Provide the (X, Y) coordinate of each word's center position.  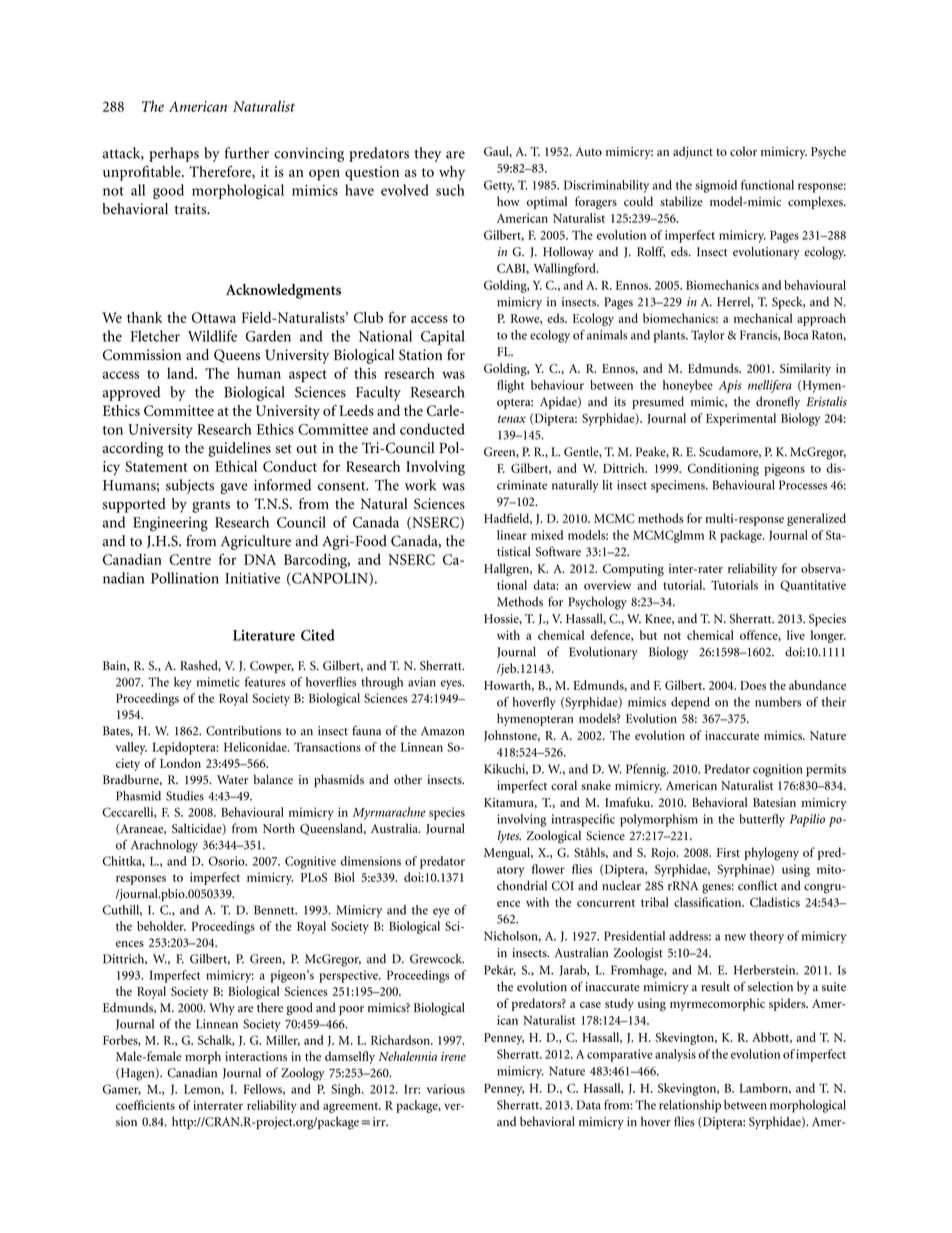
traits (191, 209)
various (446, 1089)
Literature (264, 635)
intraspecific (583, 820)
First (728, 852)
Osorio (228, 861)
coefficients (145, 1105)
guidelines (240, 449)
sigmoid (716, 186)
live (796, 635)
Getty (499, 186)
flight (510, 386)
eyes (452, 685)
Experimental (741, 419)
